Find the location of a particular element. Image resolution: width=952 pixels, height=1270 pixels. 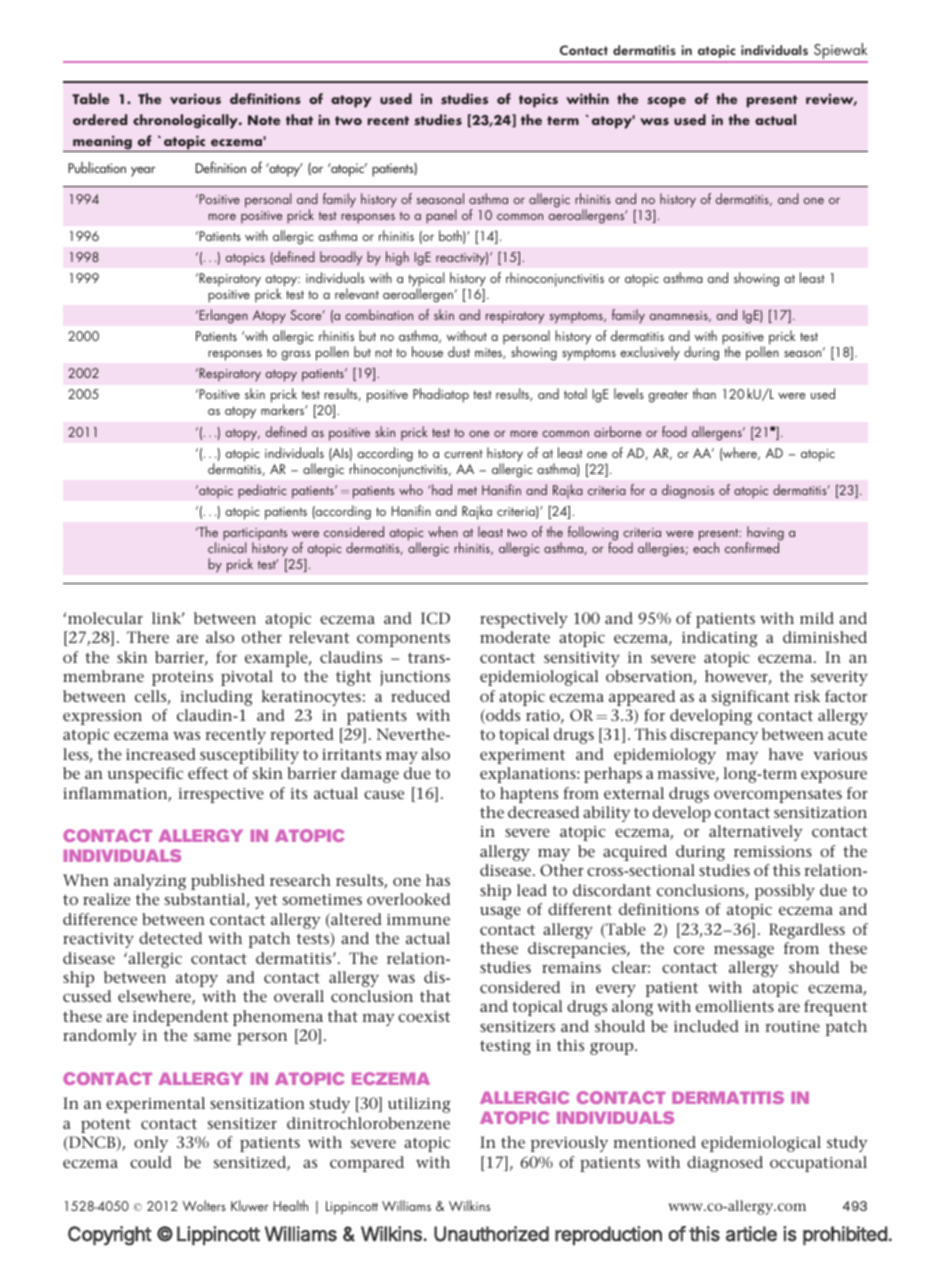

has is located at coordinates (438, 880).
